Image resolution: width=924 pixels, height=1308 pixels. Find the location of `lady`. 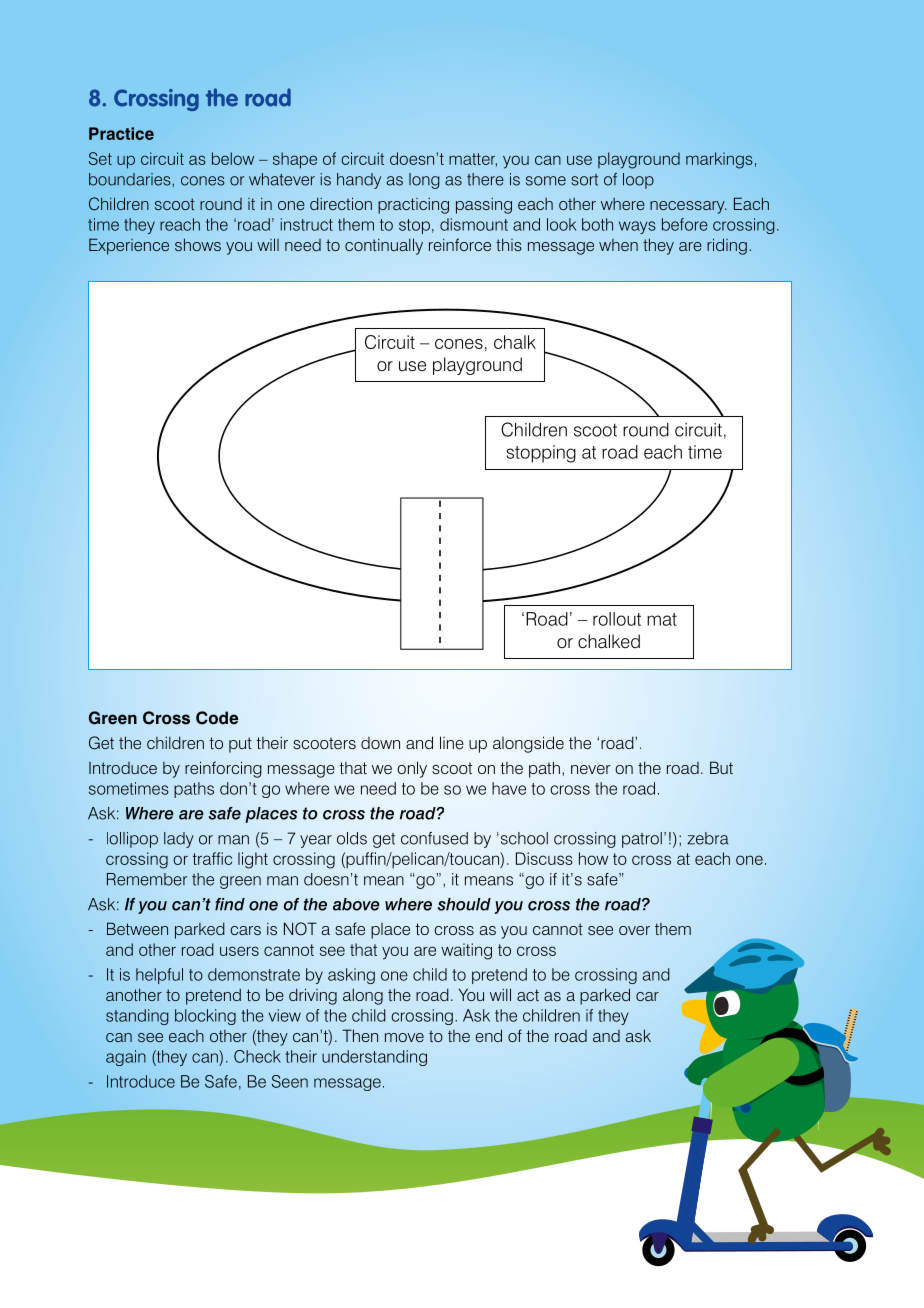

lady is located at coordinates (179, 840).
